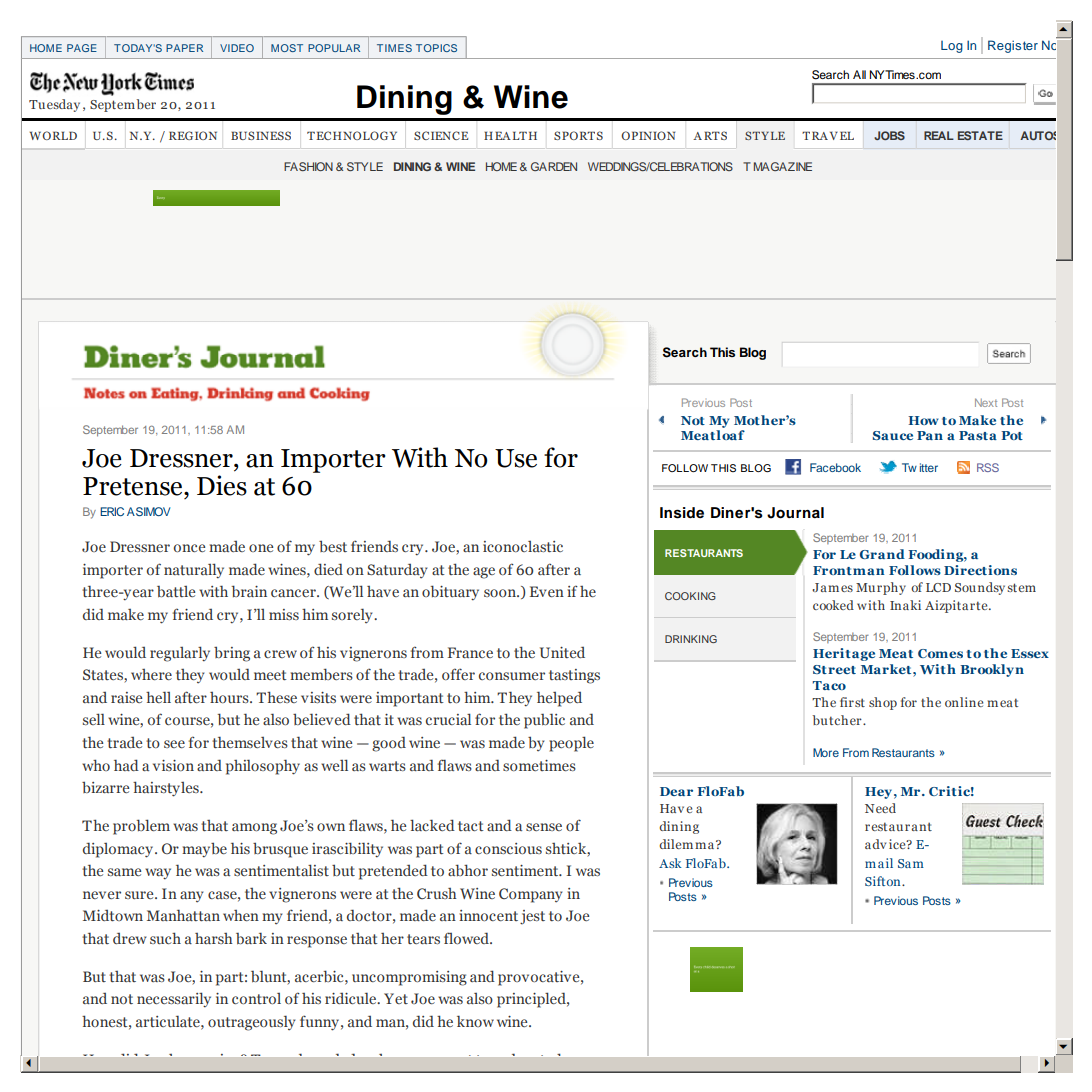 This screenshot has height=1092, width=1092. Describe the element at coordinates (882, 554) in the screenshot. I see `Grand` at that location.
